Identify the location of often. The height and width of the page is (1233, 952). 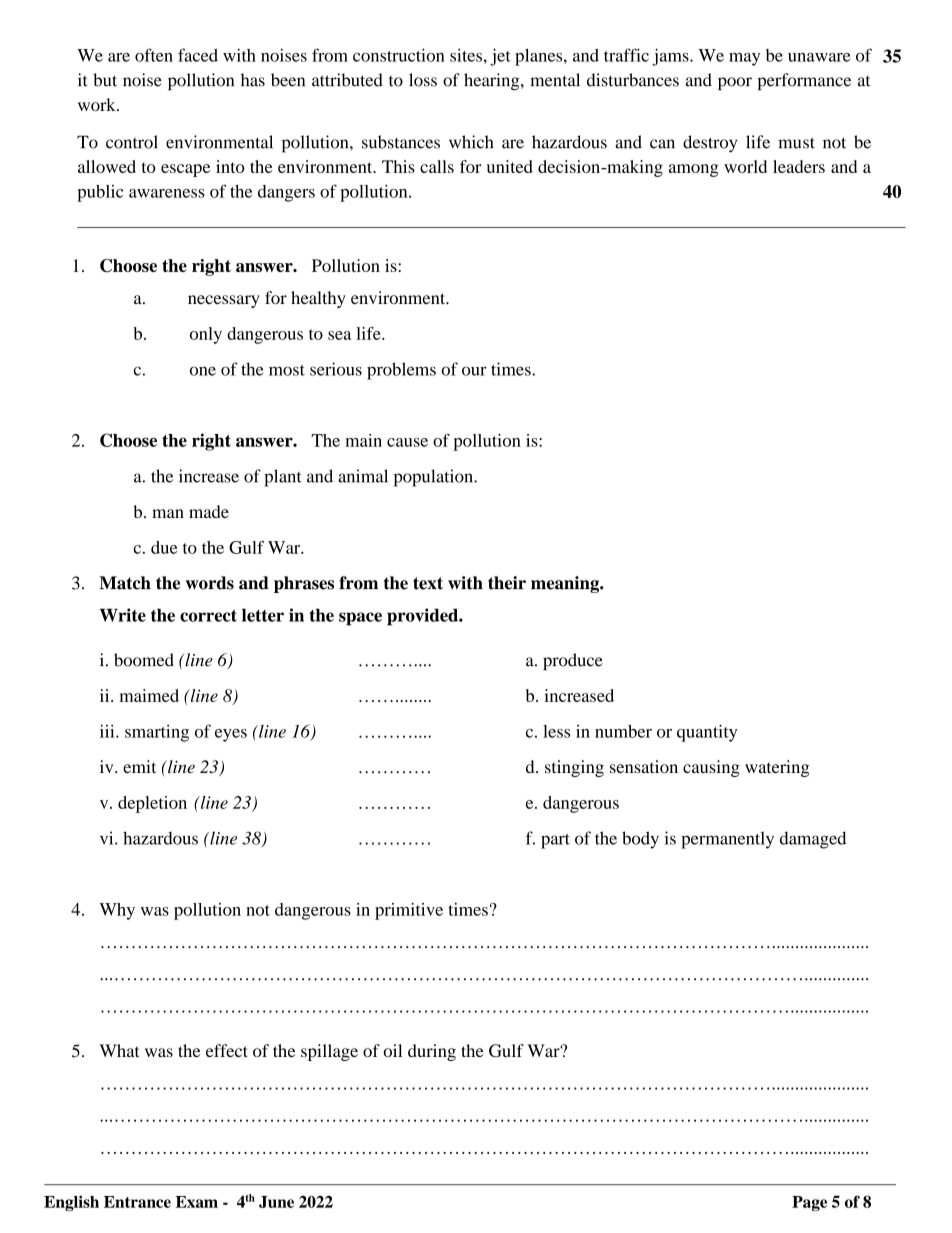
(154, 55).
